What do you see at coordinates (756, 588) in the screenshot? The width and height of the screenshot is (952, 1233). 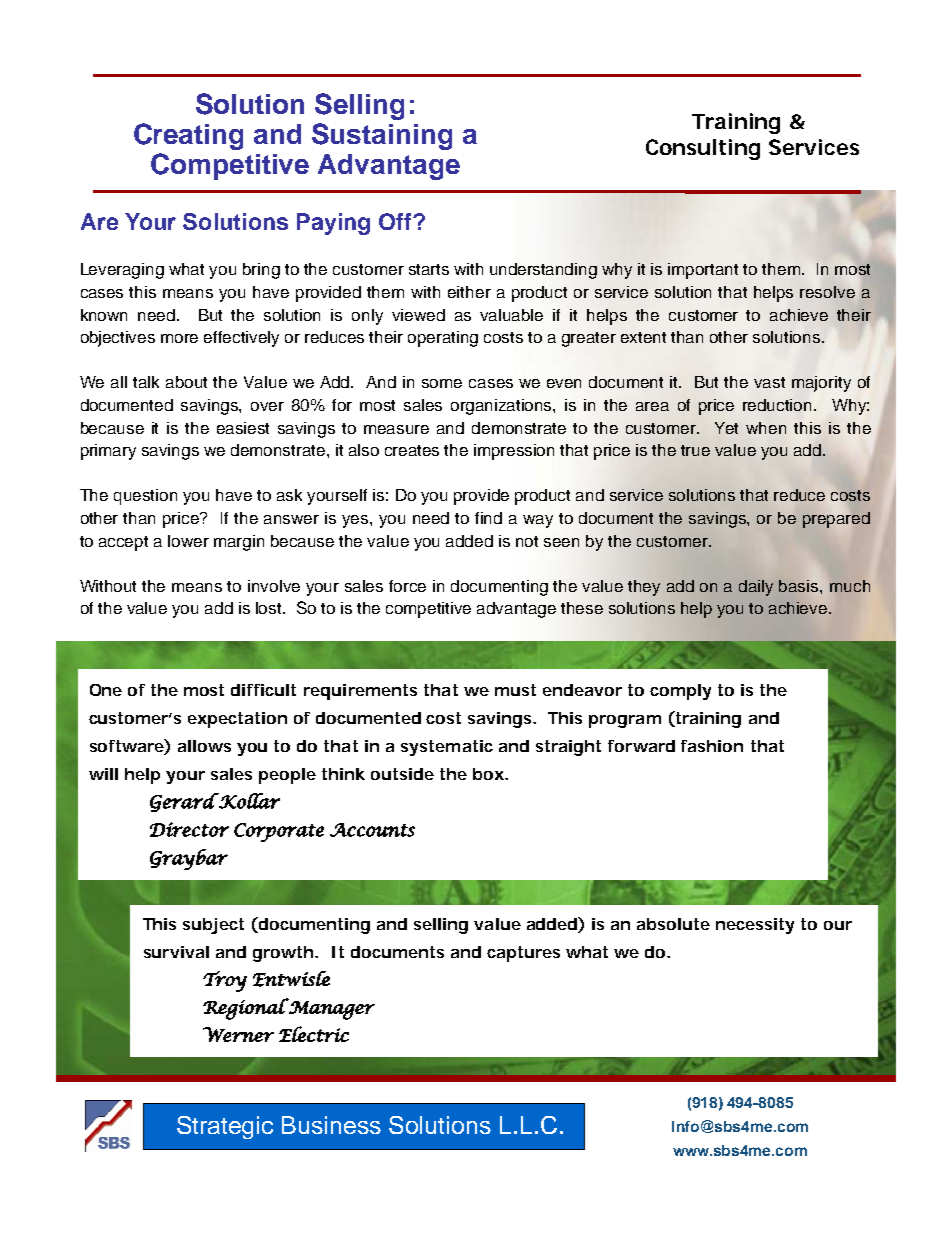 I see `daily` at bounding box center [756, 588].
